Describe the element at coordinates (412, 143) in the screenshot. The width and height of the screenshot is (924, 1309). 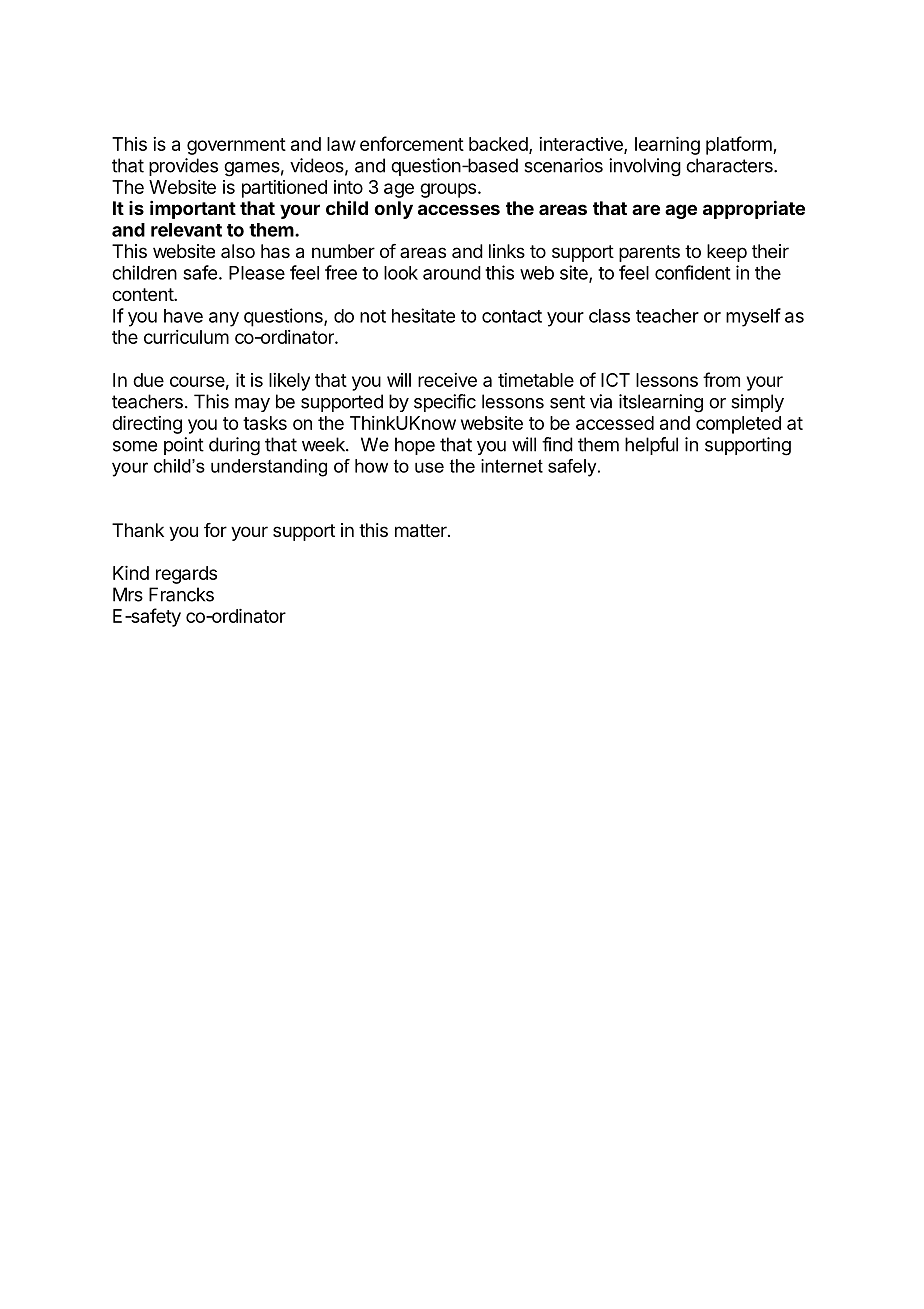
I see `enforcement` at that location.
